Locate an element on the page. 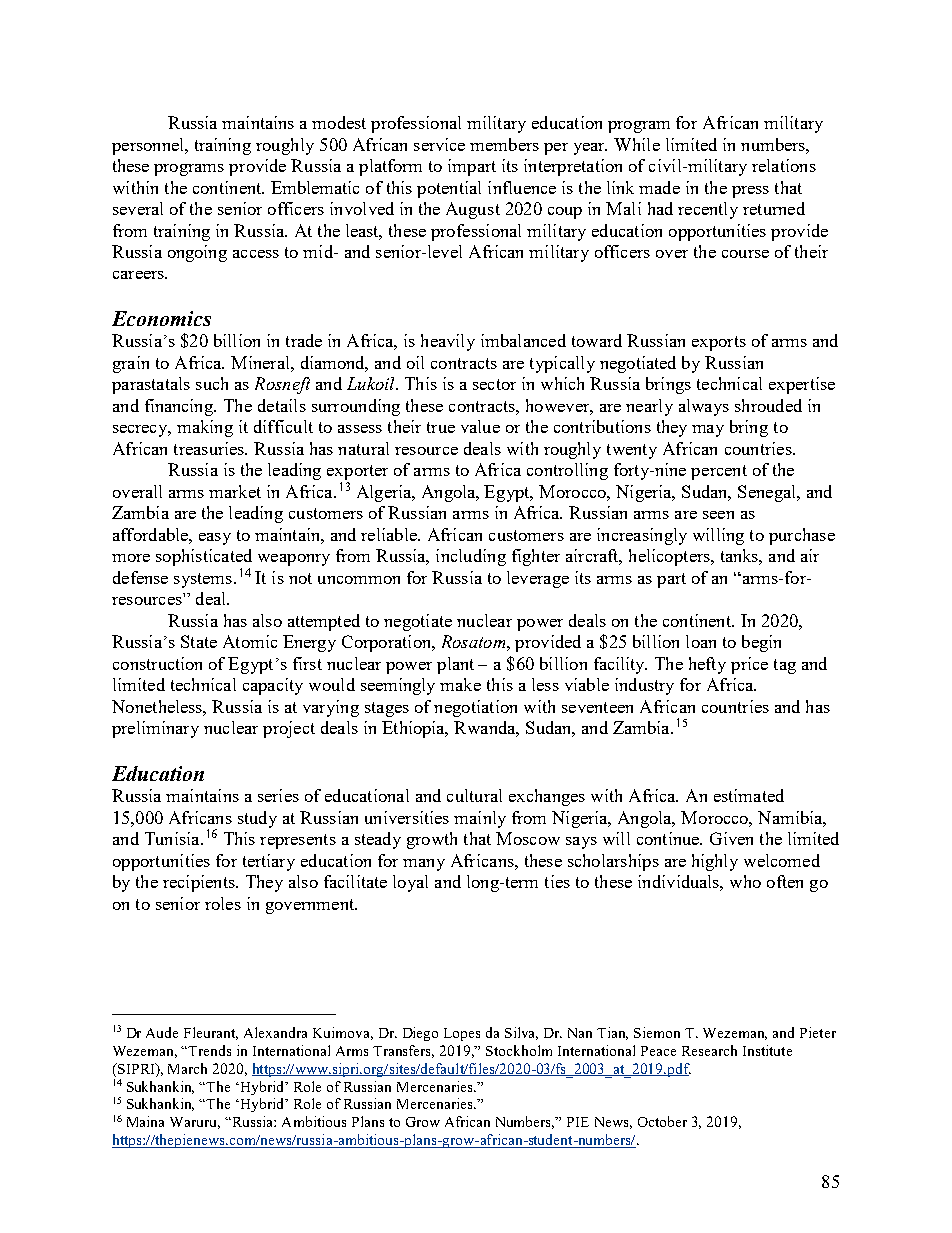  highly is located at coordinates (715, 862).
